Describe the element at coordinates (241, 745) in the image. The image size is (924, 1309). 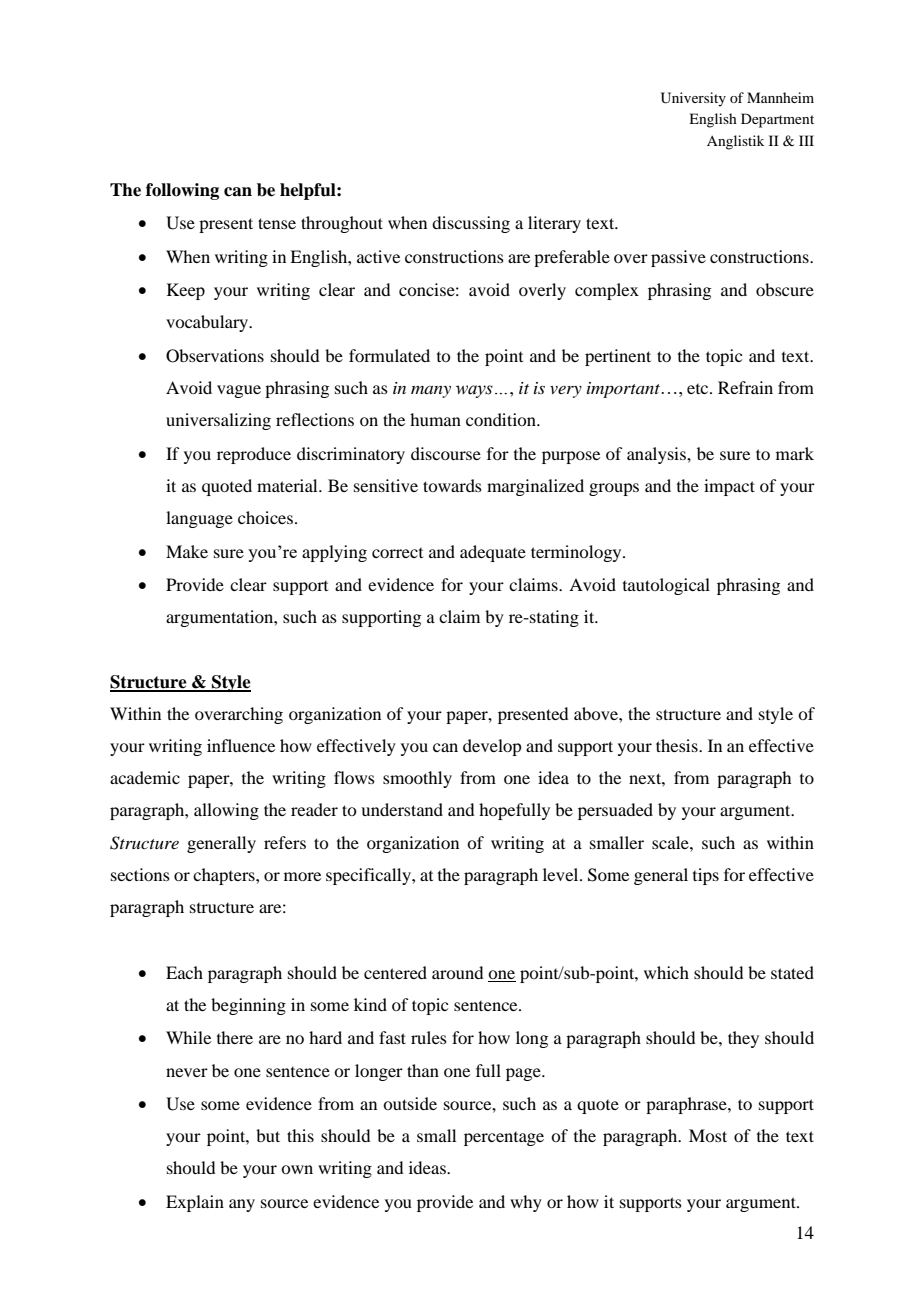
I see `influence` at that location.
